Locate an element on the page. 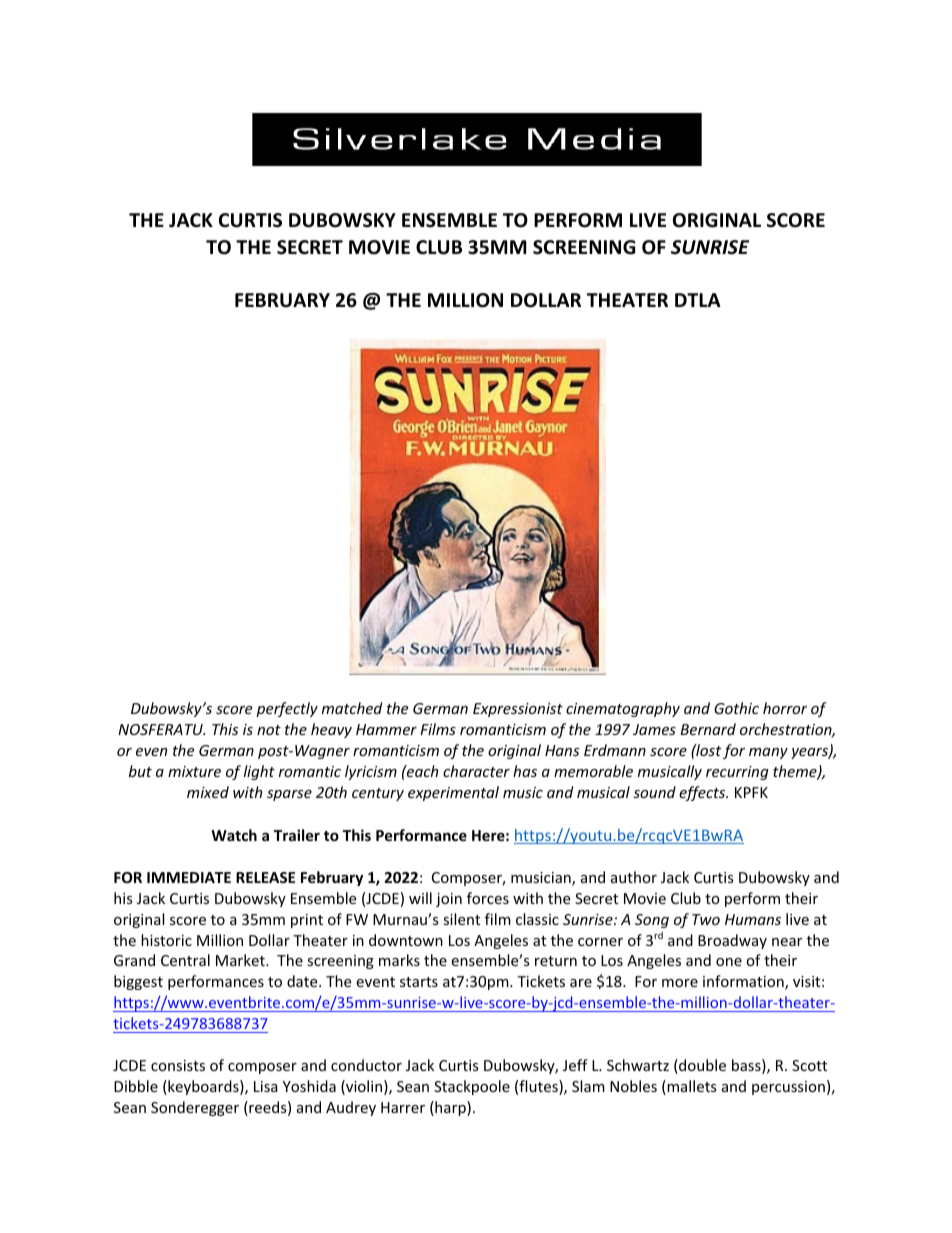  effects is located at coordinates (703, 793).
